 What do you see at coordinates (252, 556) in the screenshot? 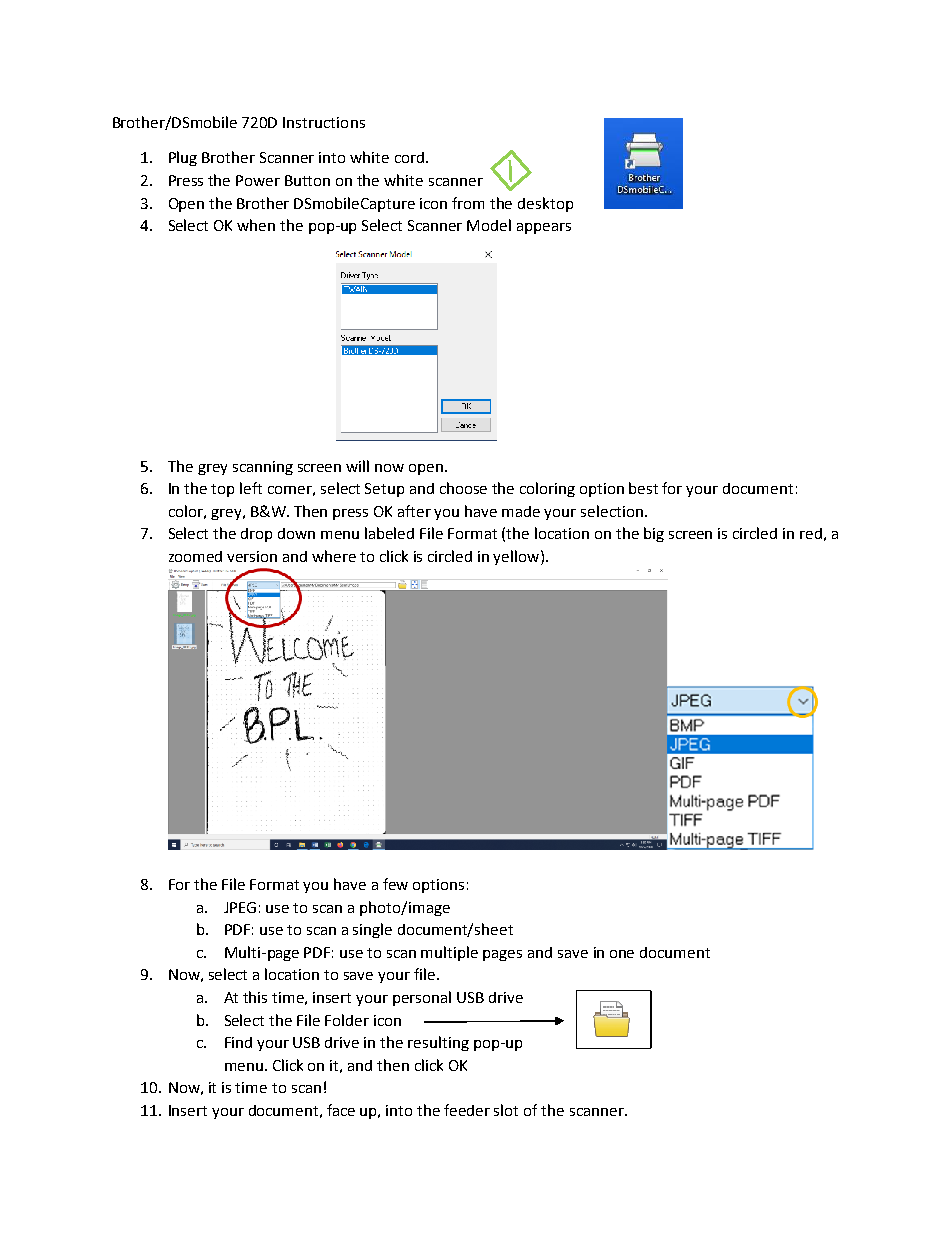
I see `version` at bounding box center [252, 556].
